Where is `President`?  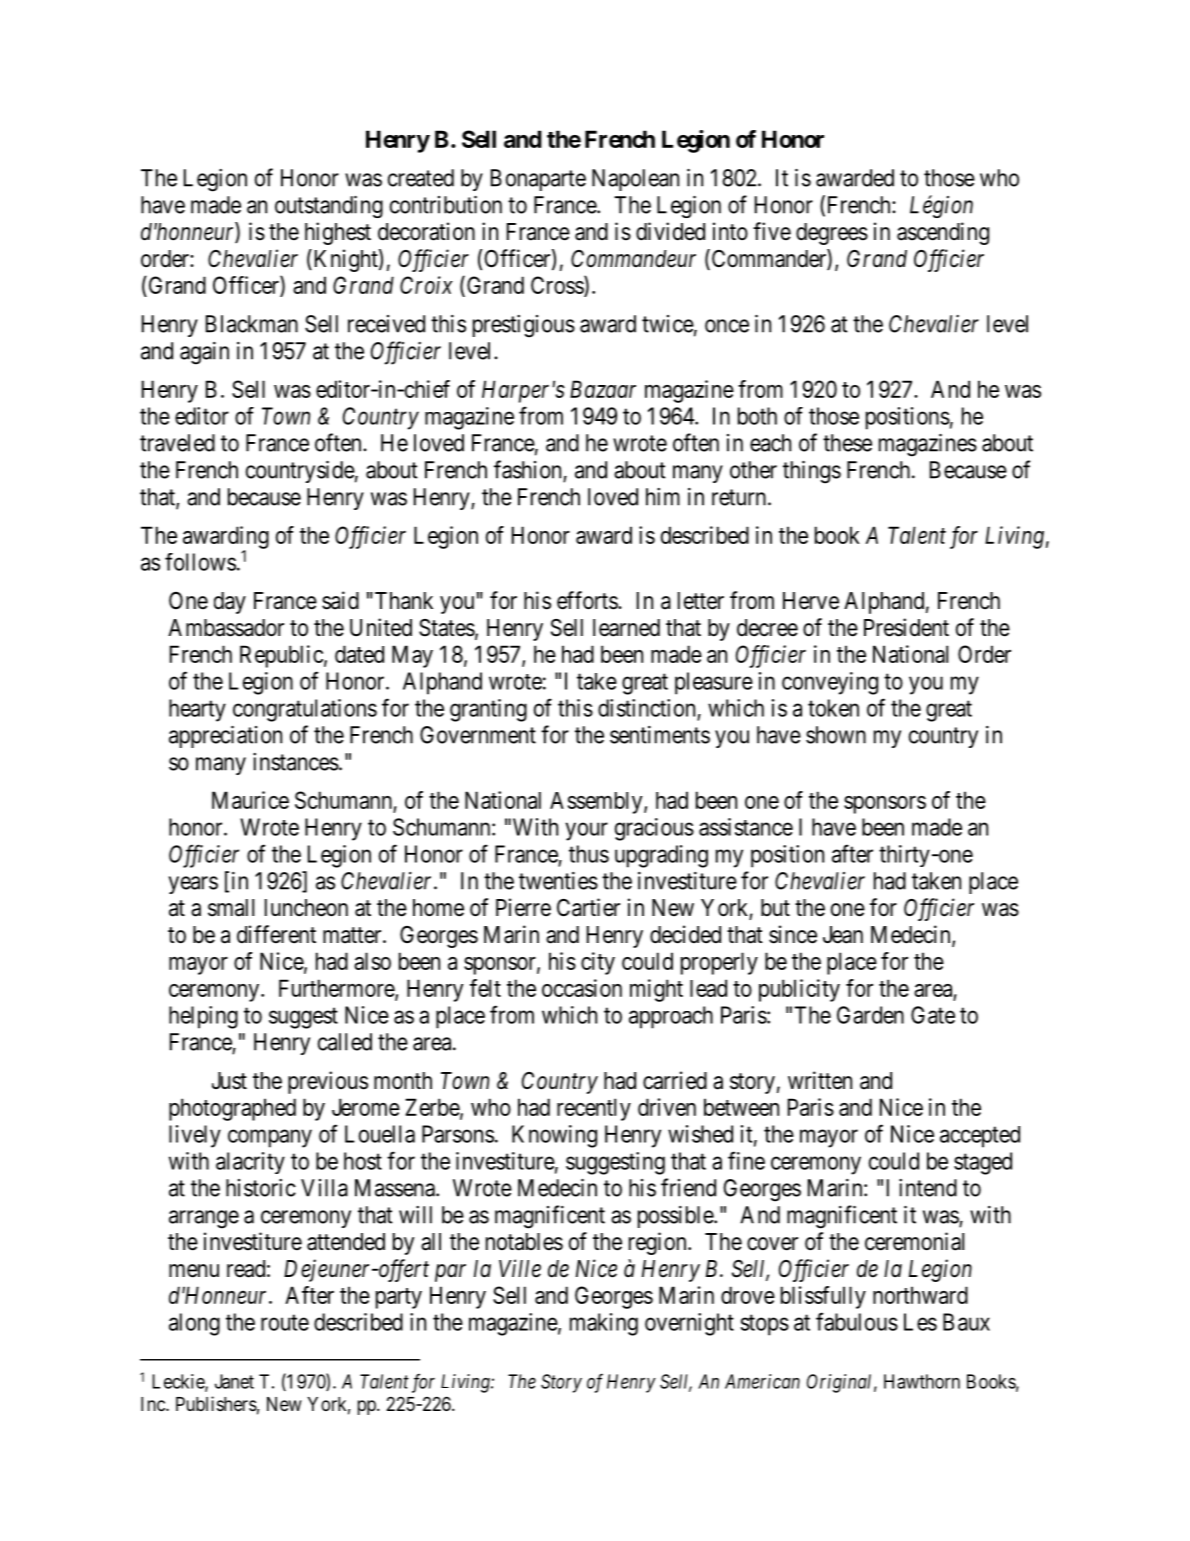
President is located at coordinates (906, 627).
